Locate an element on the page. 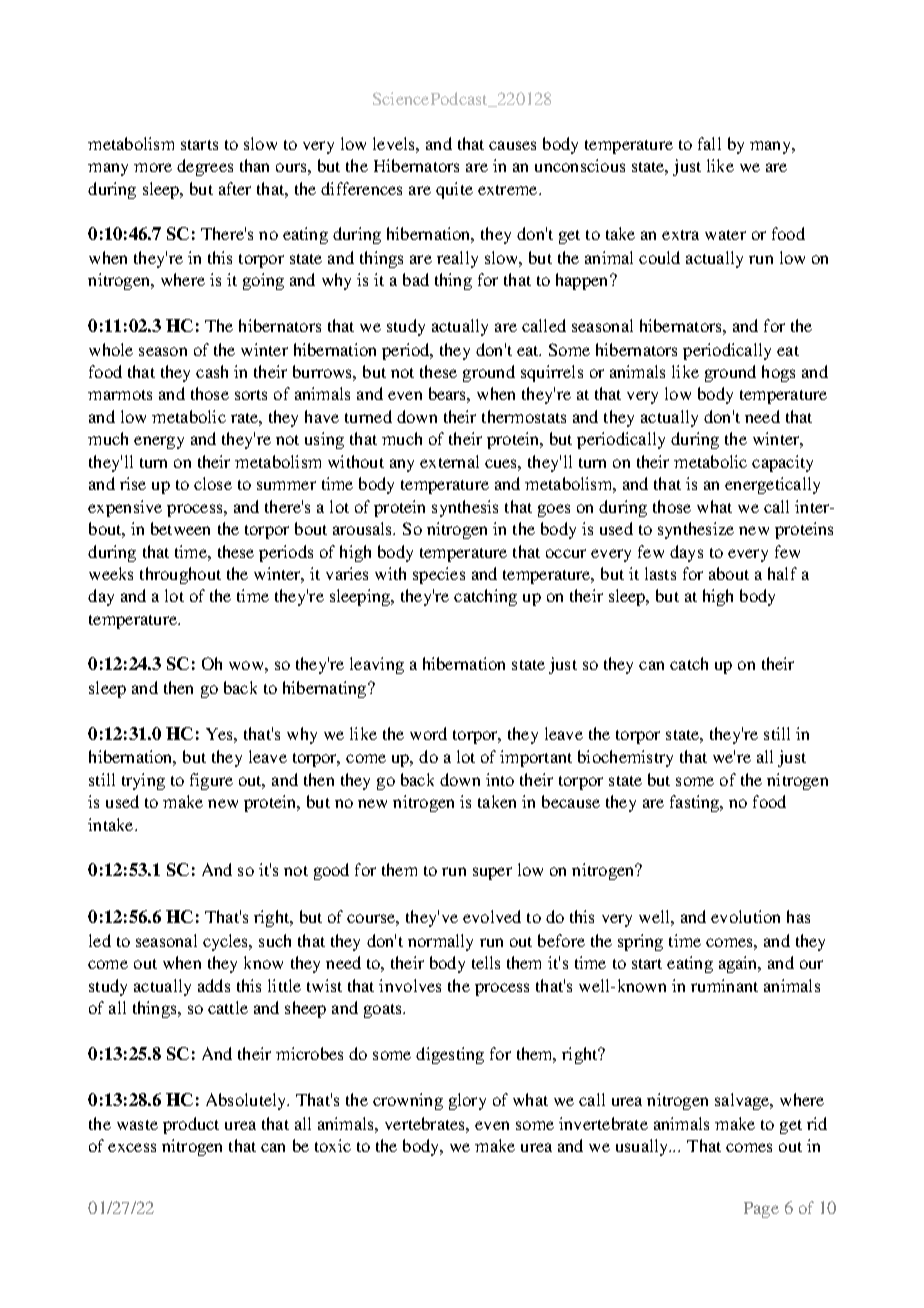 The width and height of the image is (924, 1308). quite is located at coordinates (454, 190).
